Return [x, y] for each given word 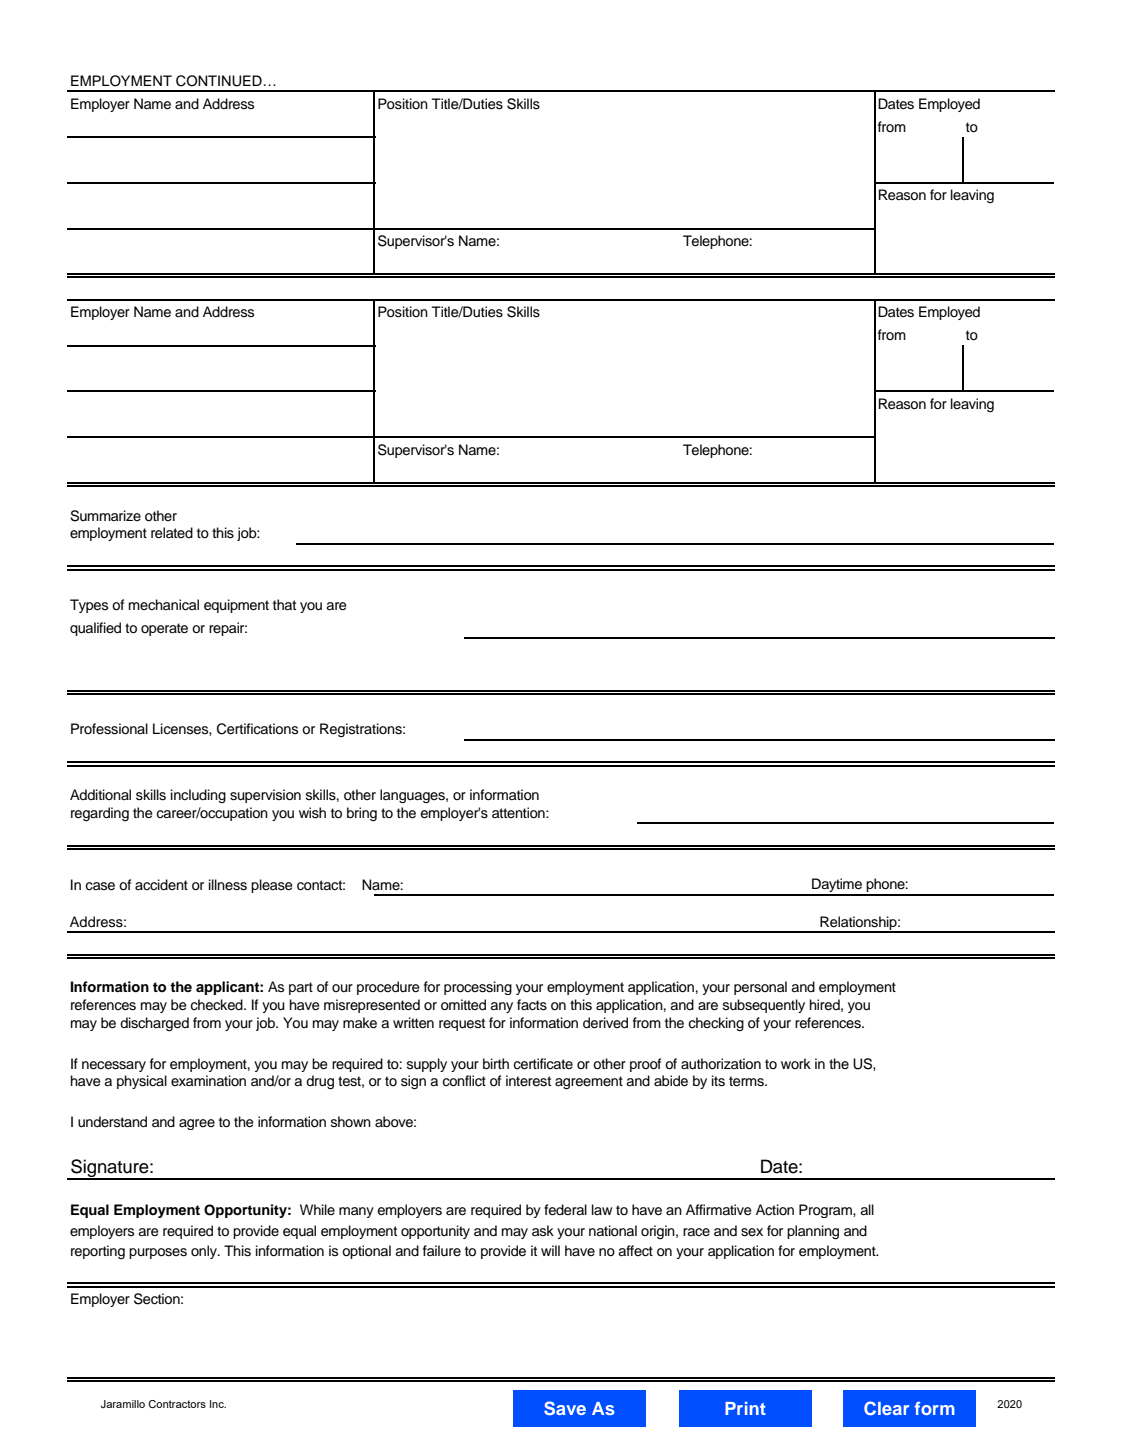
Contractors [177, 1404]
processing [478, 988]
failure [442, 1250]
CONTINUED [219, 81]
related [172, 533]
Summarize [105, 516]
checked [217, 1005]
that [284, 604]
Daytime [837, 886]
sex [752, 1232]
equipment [236, 606]
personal [760, 988]
